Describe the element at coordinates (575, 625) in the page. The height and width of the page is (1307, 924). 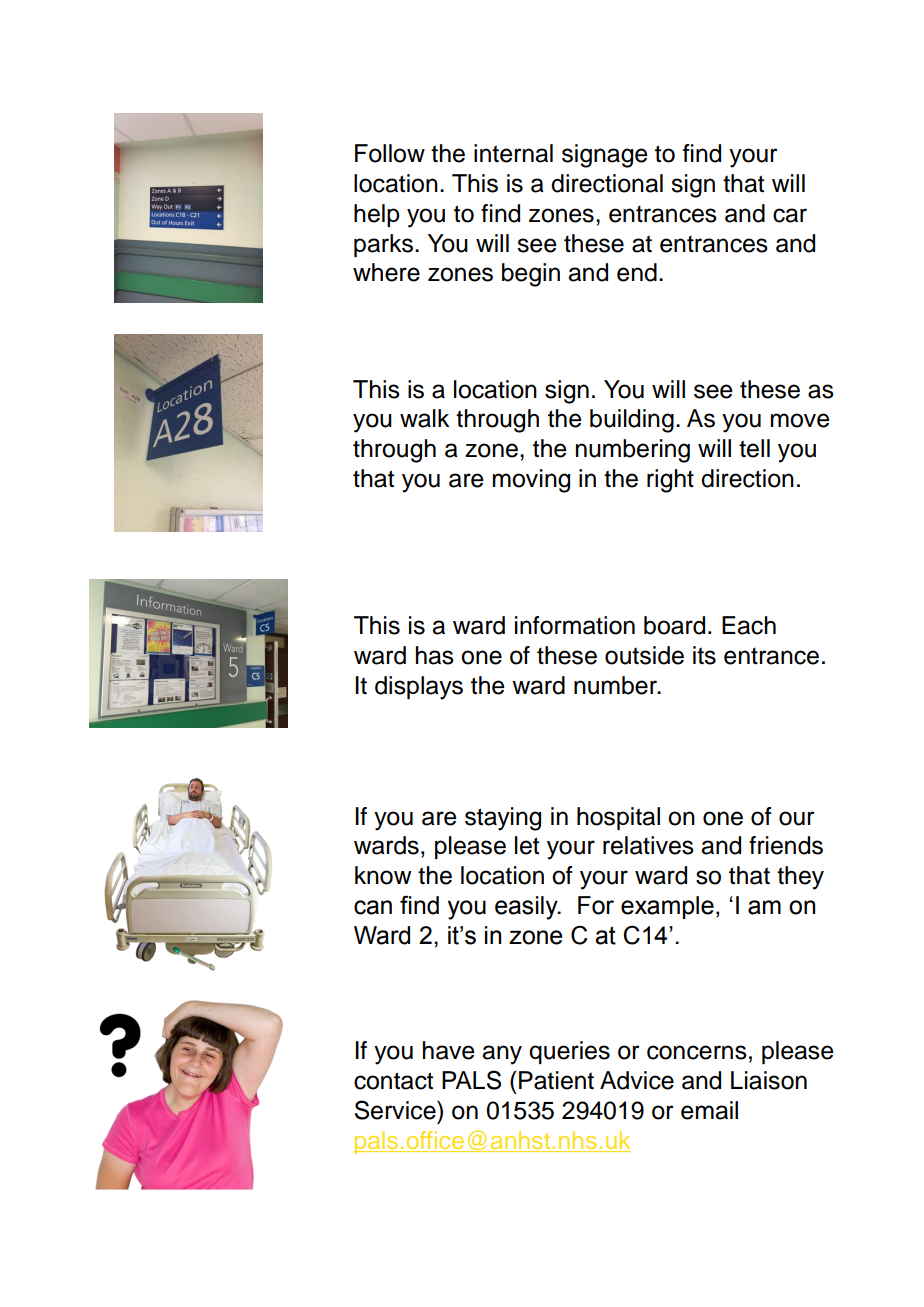
I see `information` at that location.
